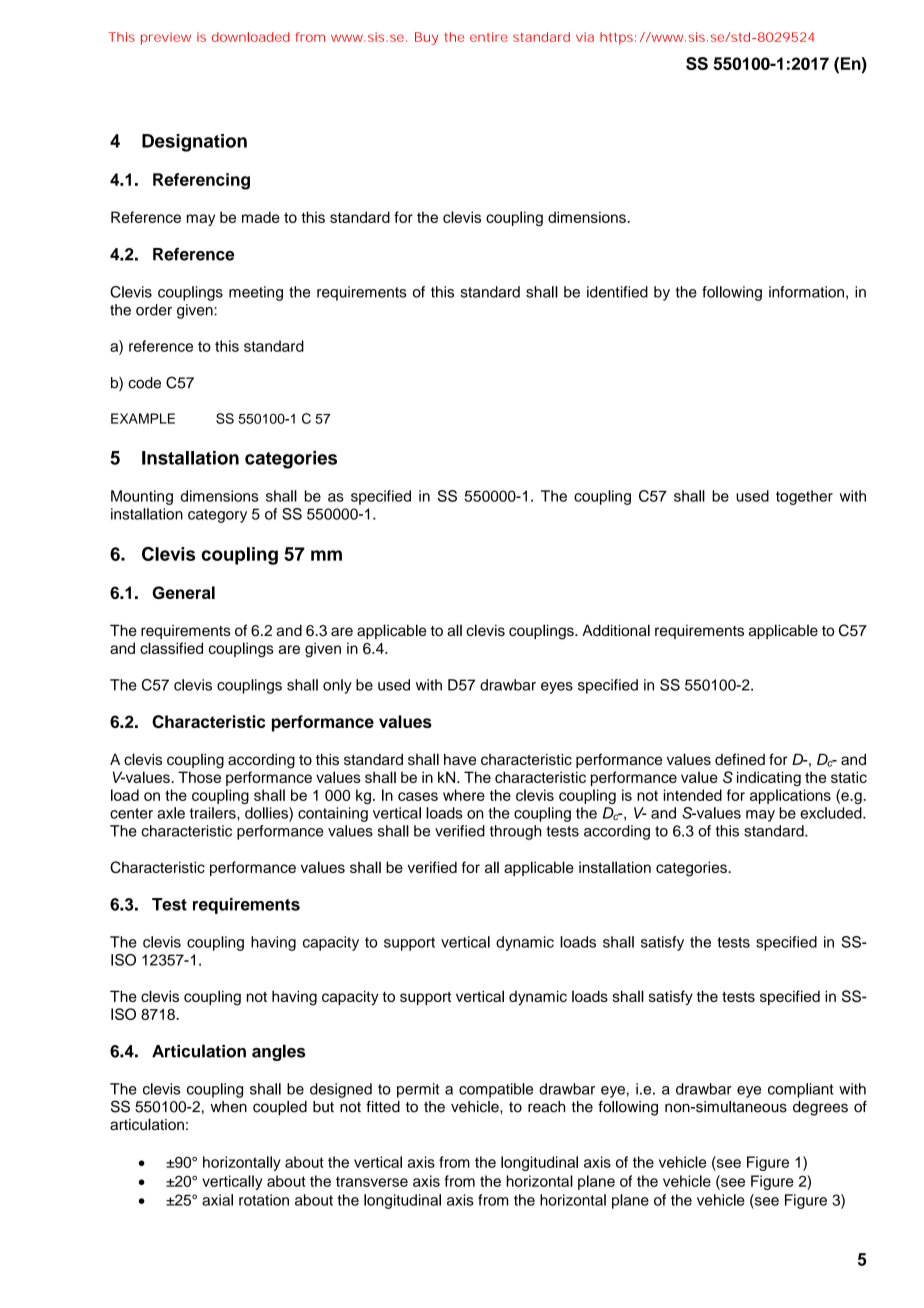  What do you see at coordinates (585, 37) in the screenshot?
I see `via` at bounding box center [585, 37].
